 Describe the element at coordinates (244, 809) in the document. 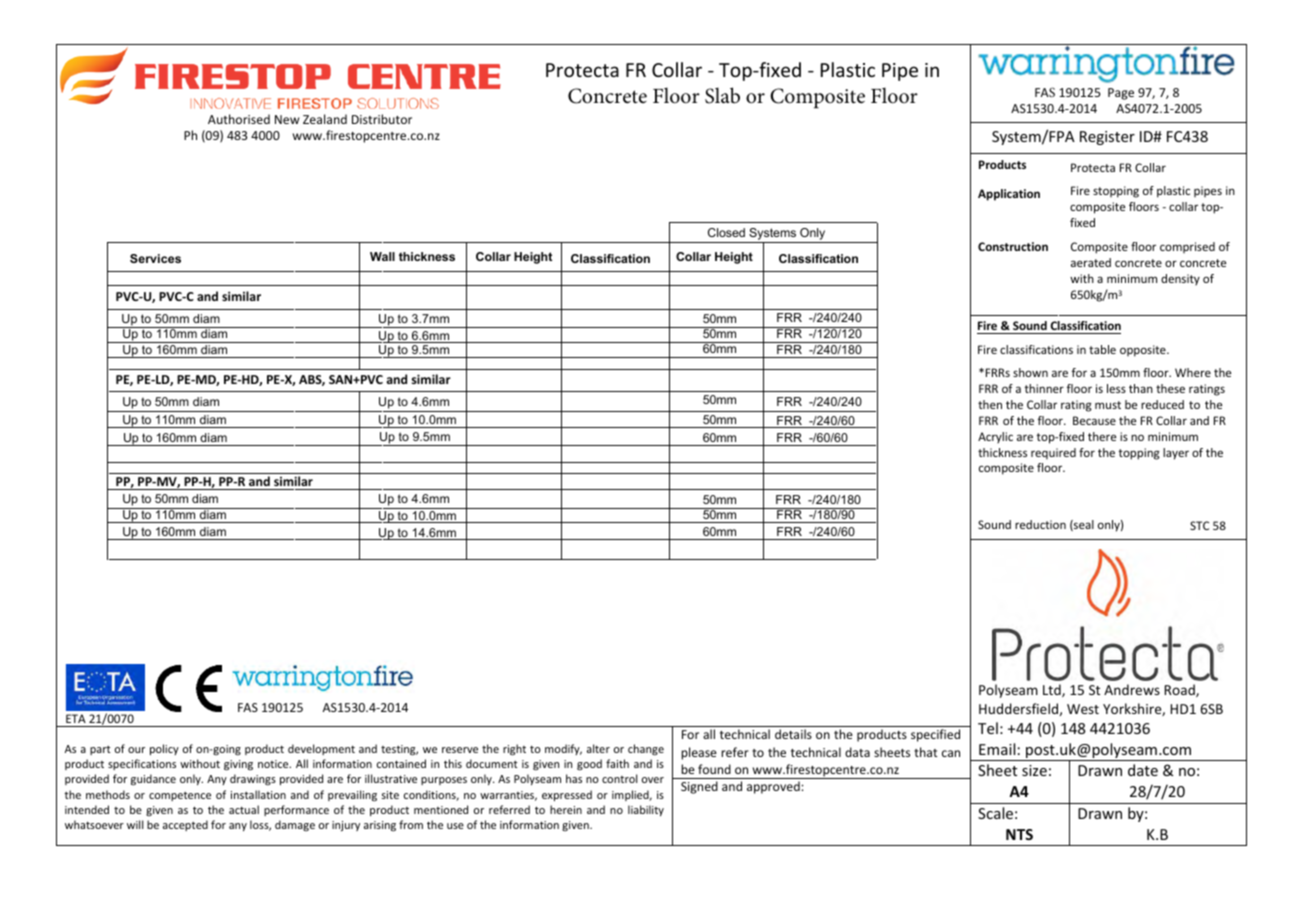

I see `actual` at that location.
